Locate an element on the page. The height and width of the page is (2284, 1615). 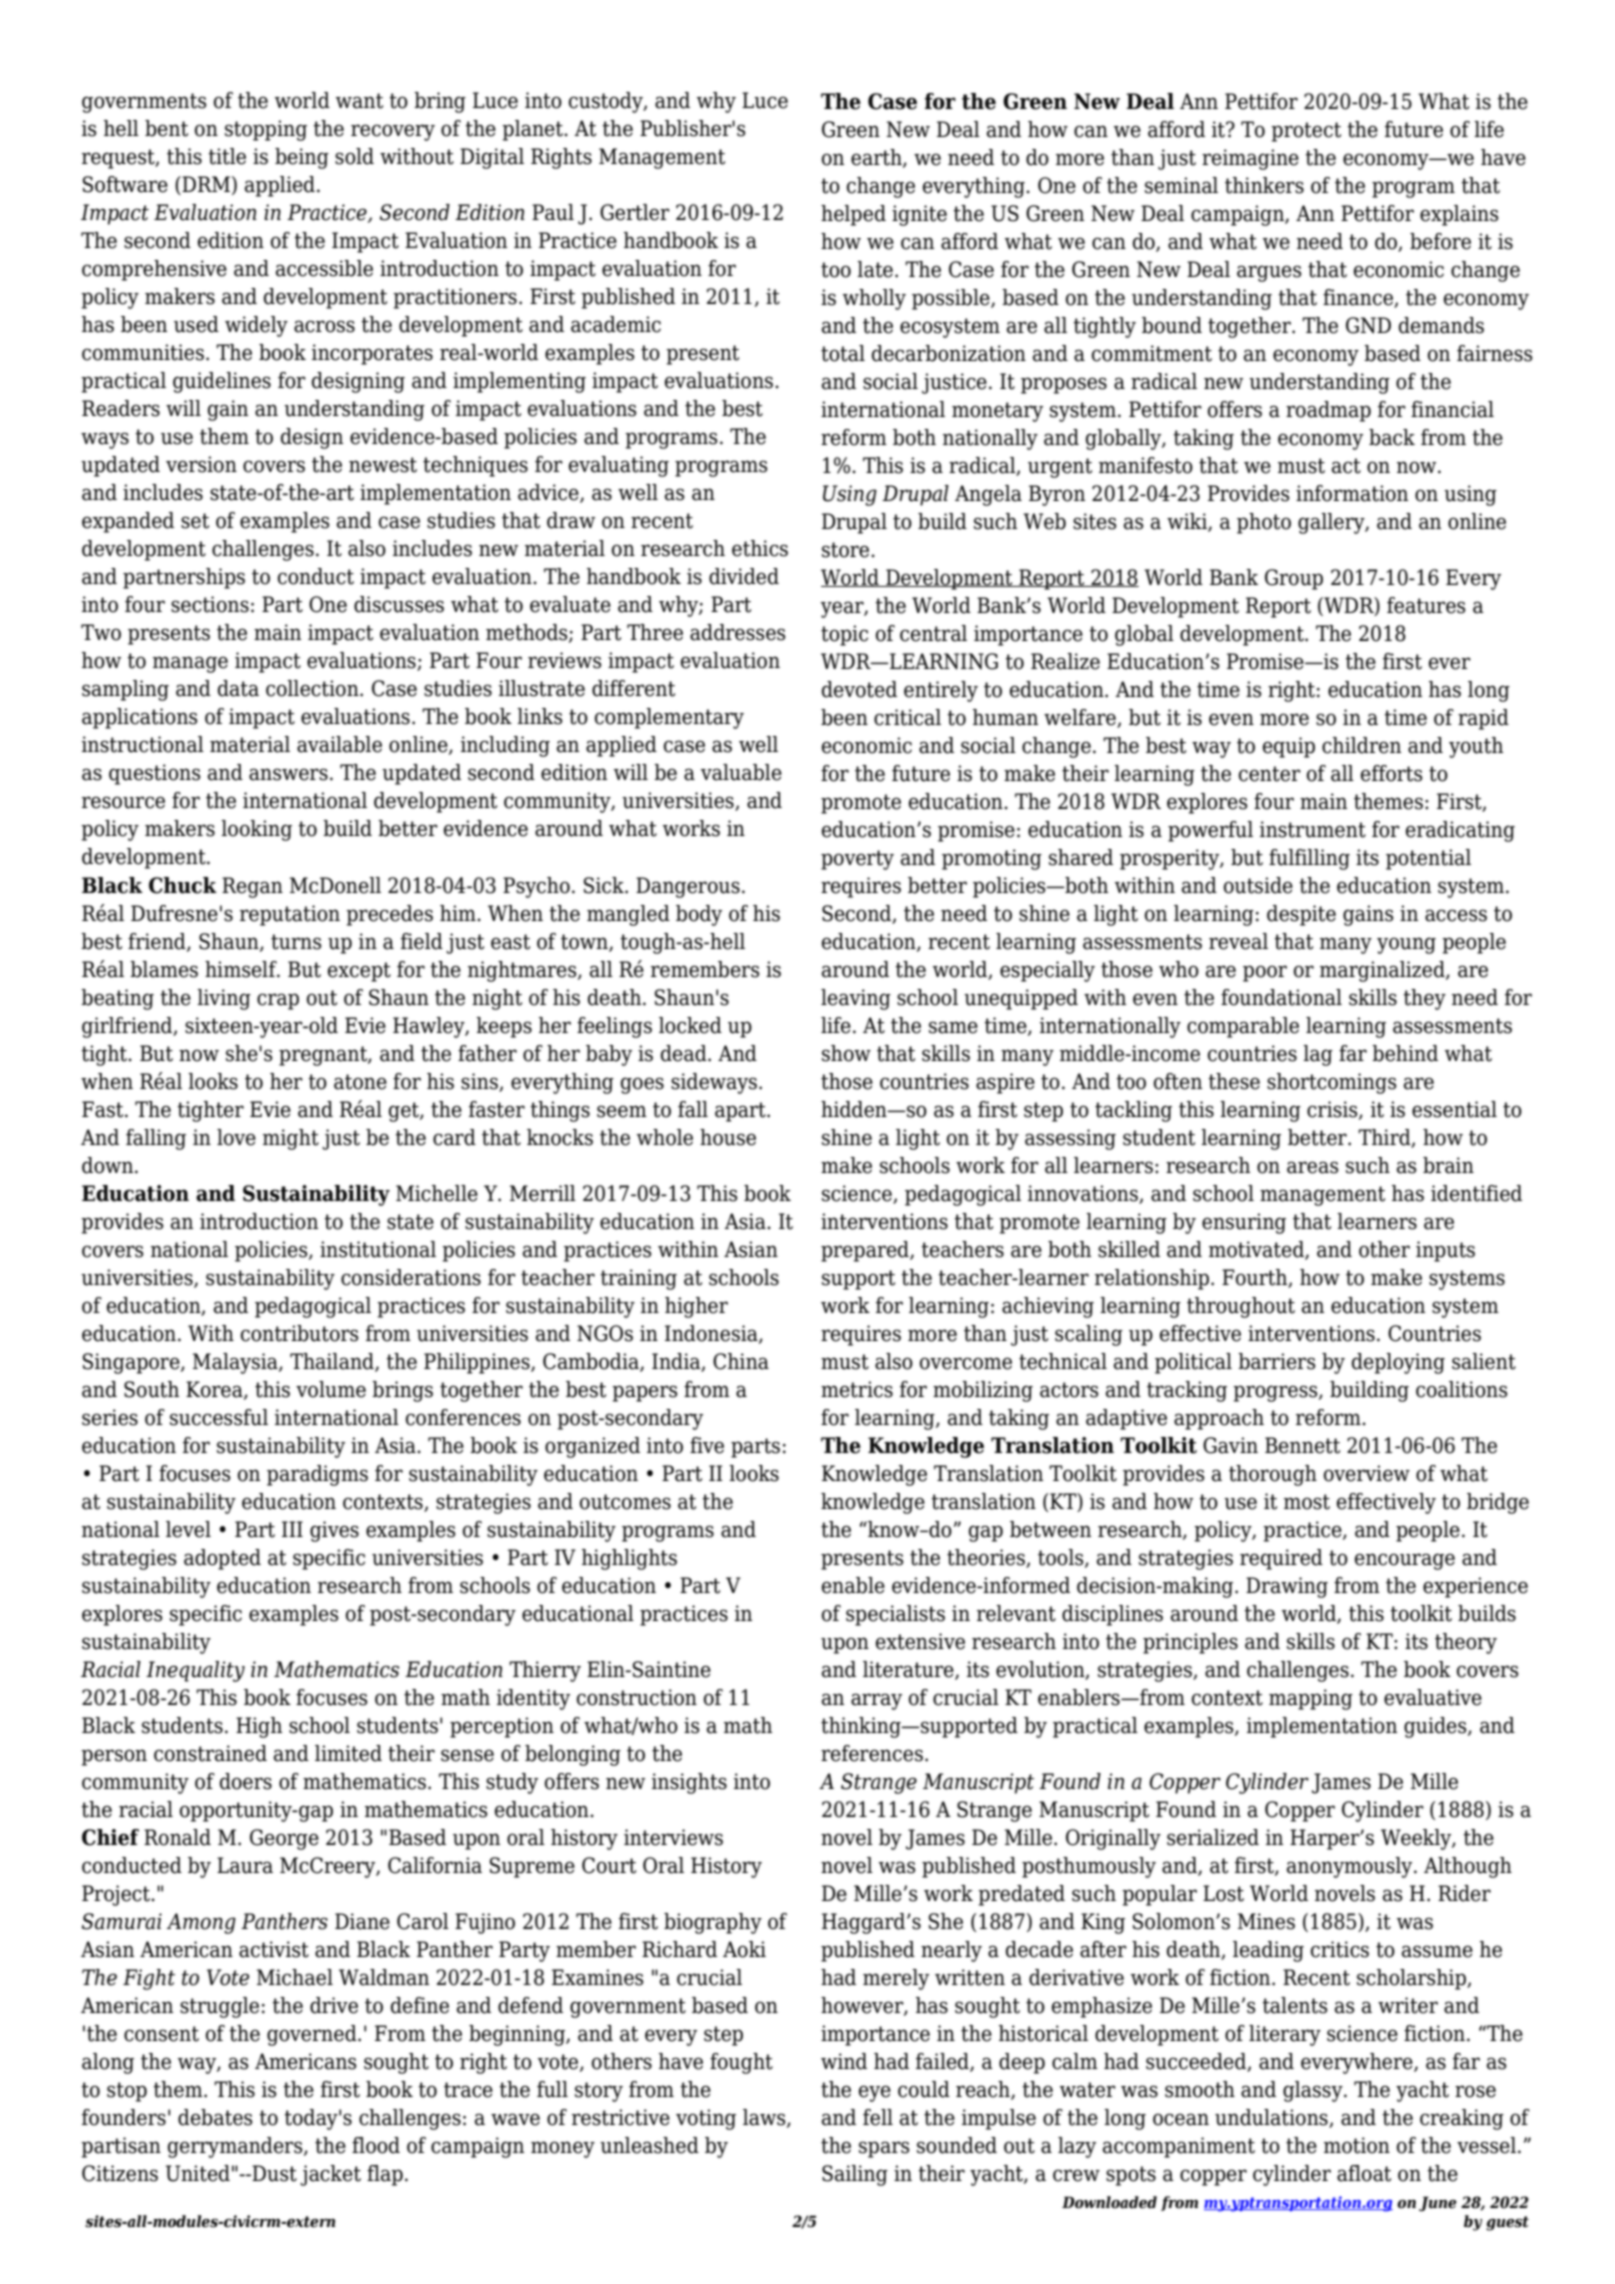
most is located at coordinates (1307, 1502).
